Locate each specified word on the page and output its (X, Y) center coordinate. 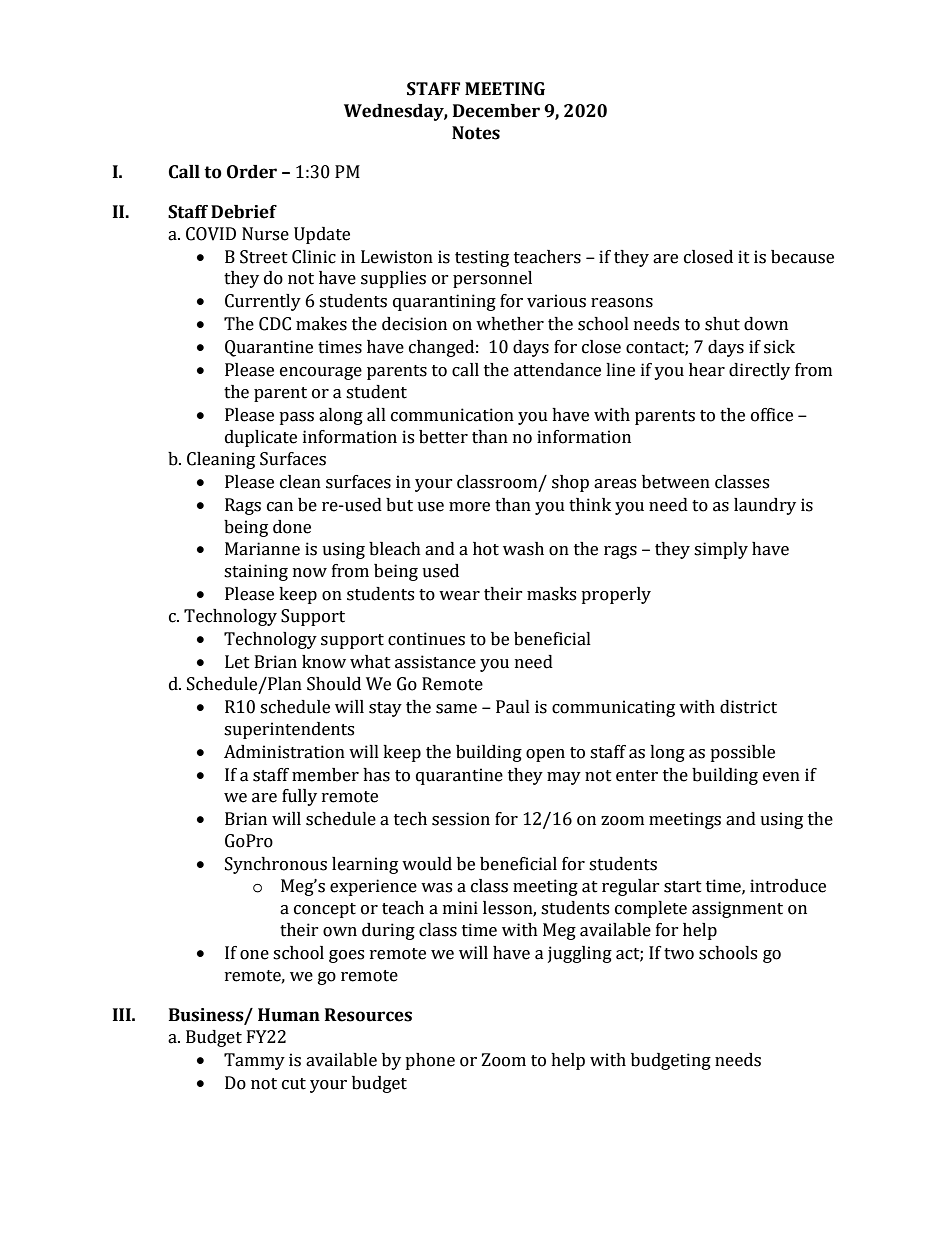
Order (252, 172)
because (802, 257)
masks (551, 594)
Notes (476, 133)
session (461, 819)
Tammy (254, 1061)
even (781, 777)
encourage (321, 373)
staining (256, 572)
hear (707, 370)
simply (721, 550)
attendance (557, 370)
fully (299, 797)
